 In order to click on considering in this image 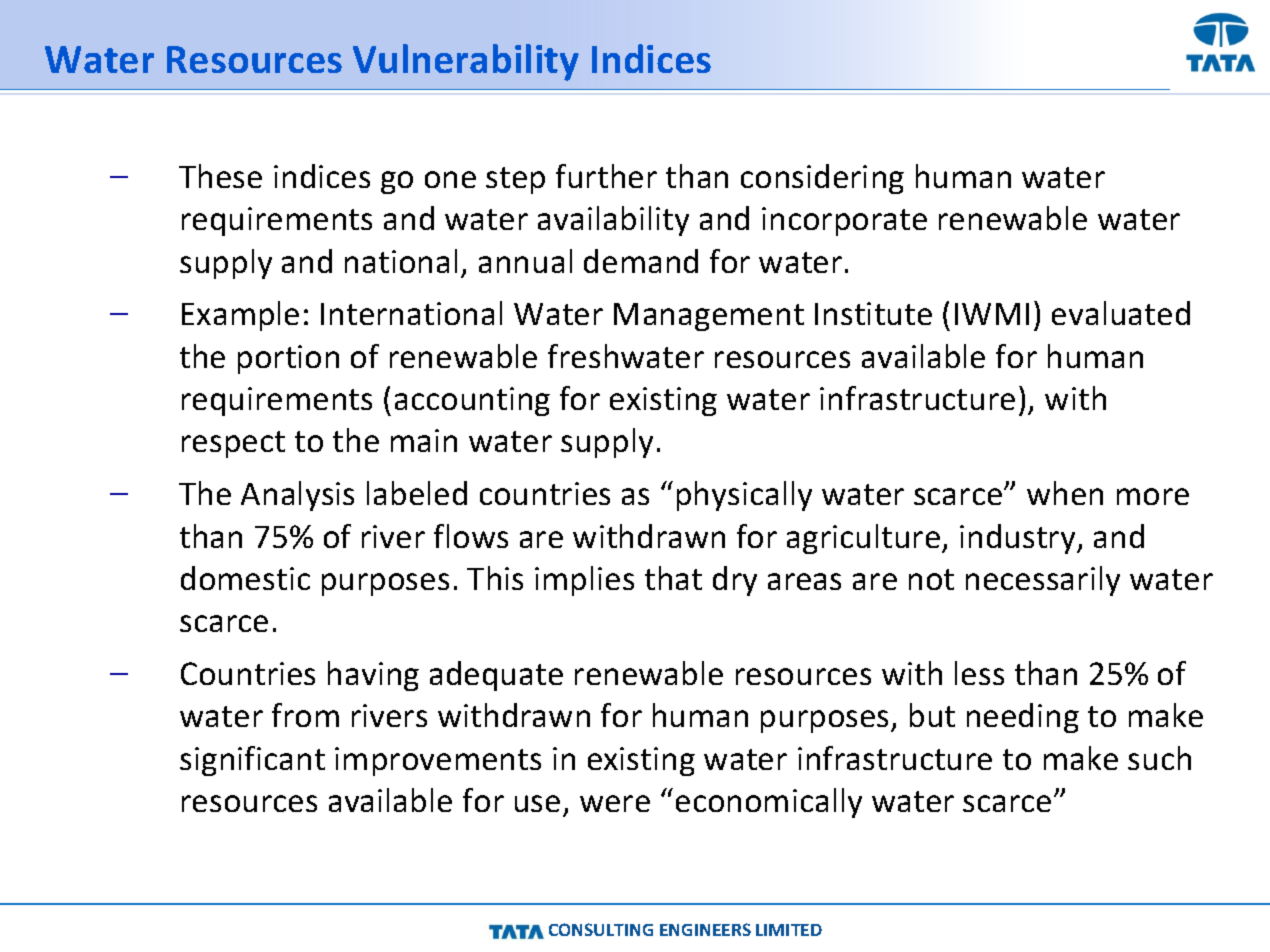, I will do `click(822, 179)`.
